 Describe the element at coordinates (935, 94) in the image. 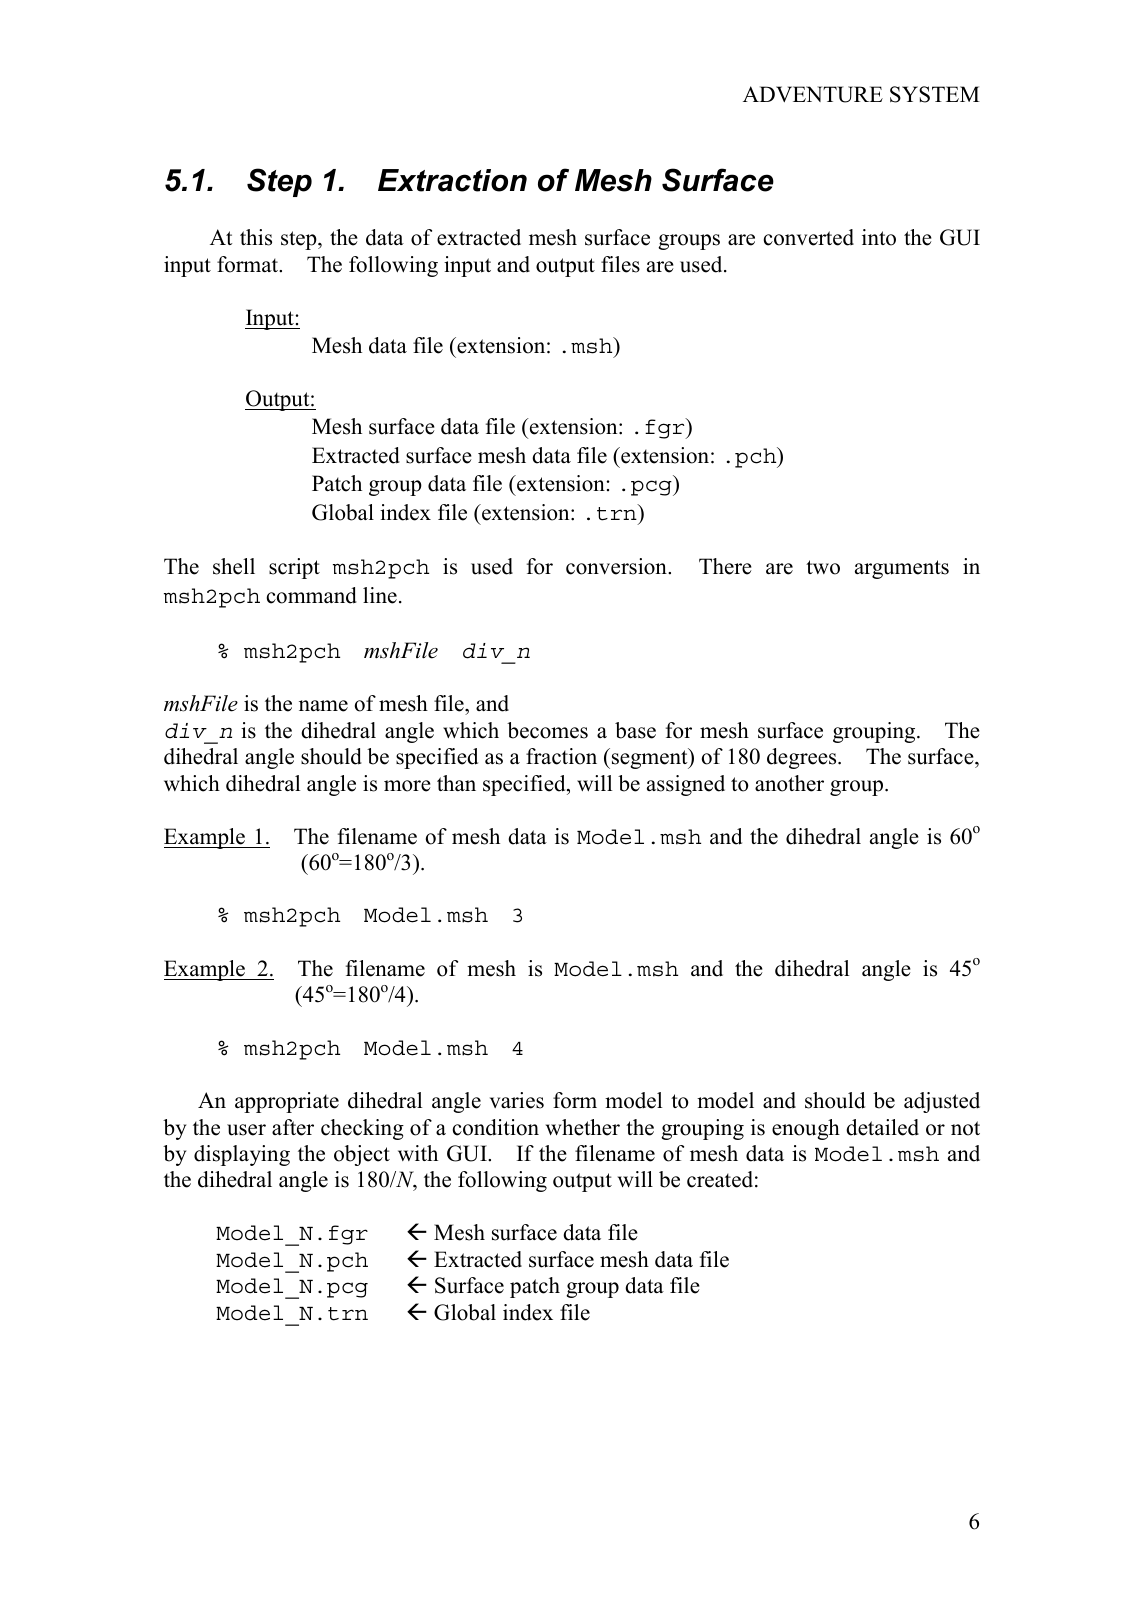

I see `SYSTEM` at that location.
